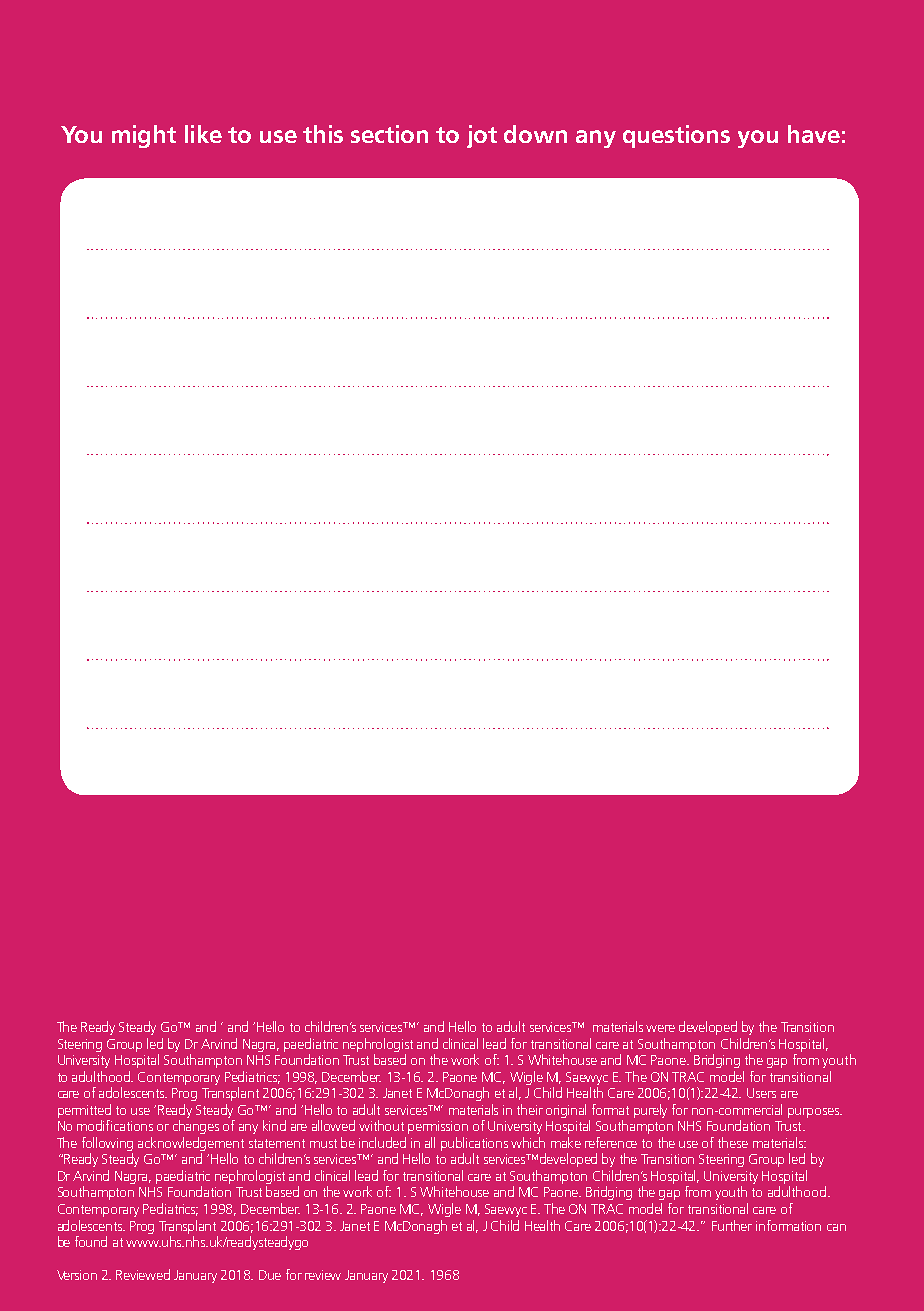 This image has width=924, height=1311. What do you see at coordinates (84, 1111) in the image?
I see `permitted` at bounding box center [84, 1111].
